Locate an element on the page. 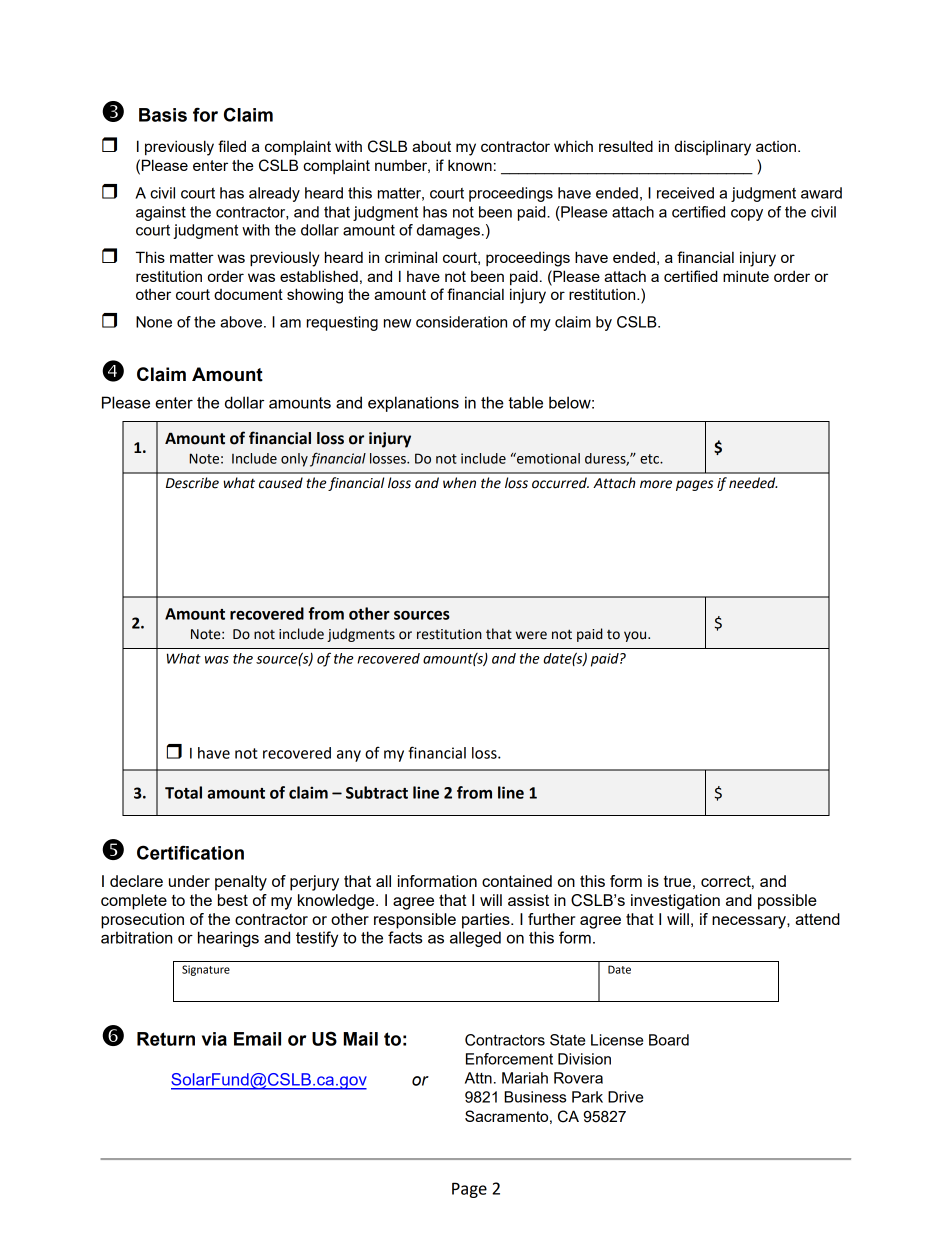 The image size is (952, 1233). when is located at coordinates (459, 483).
